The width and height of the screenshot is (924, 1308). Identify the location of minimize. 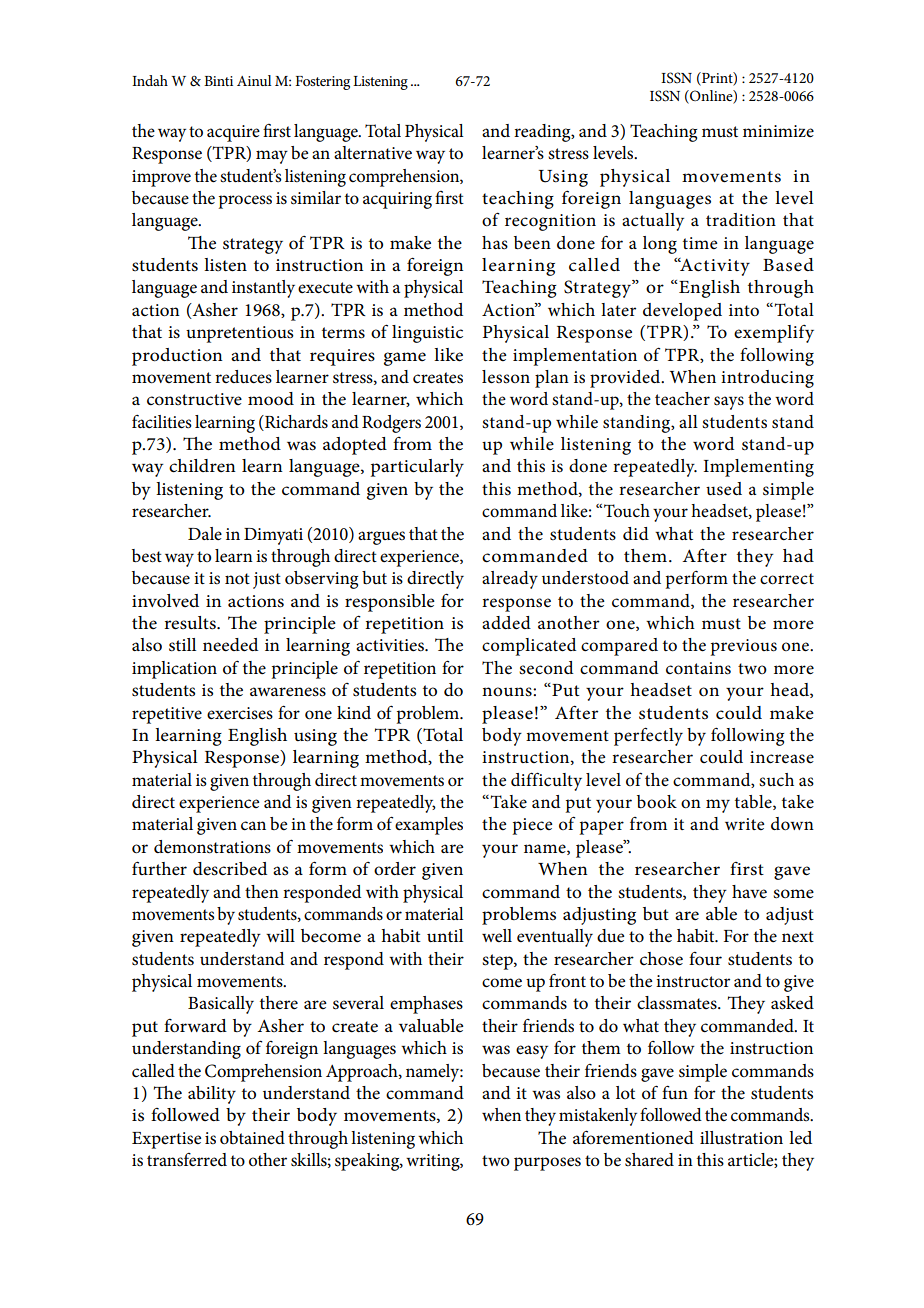
(778, 131).
